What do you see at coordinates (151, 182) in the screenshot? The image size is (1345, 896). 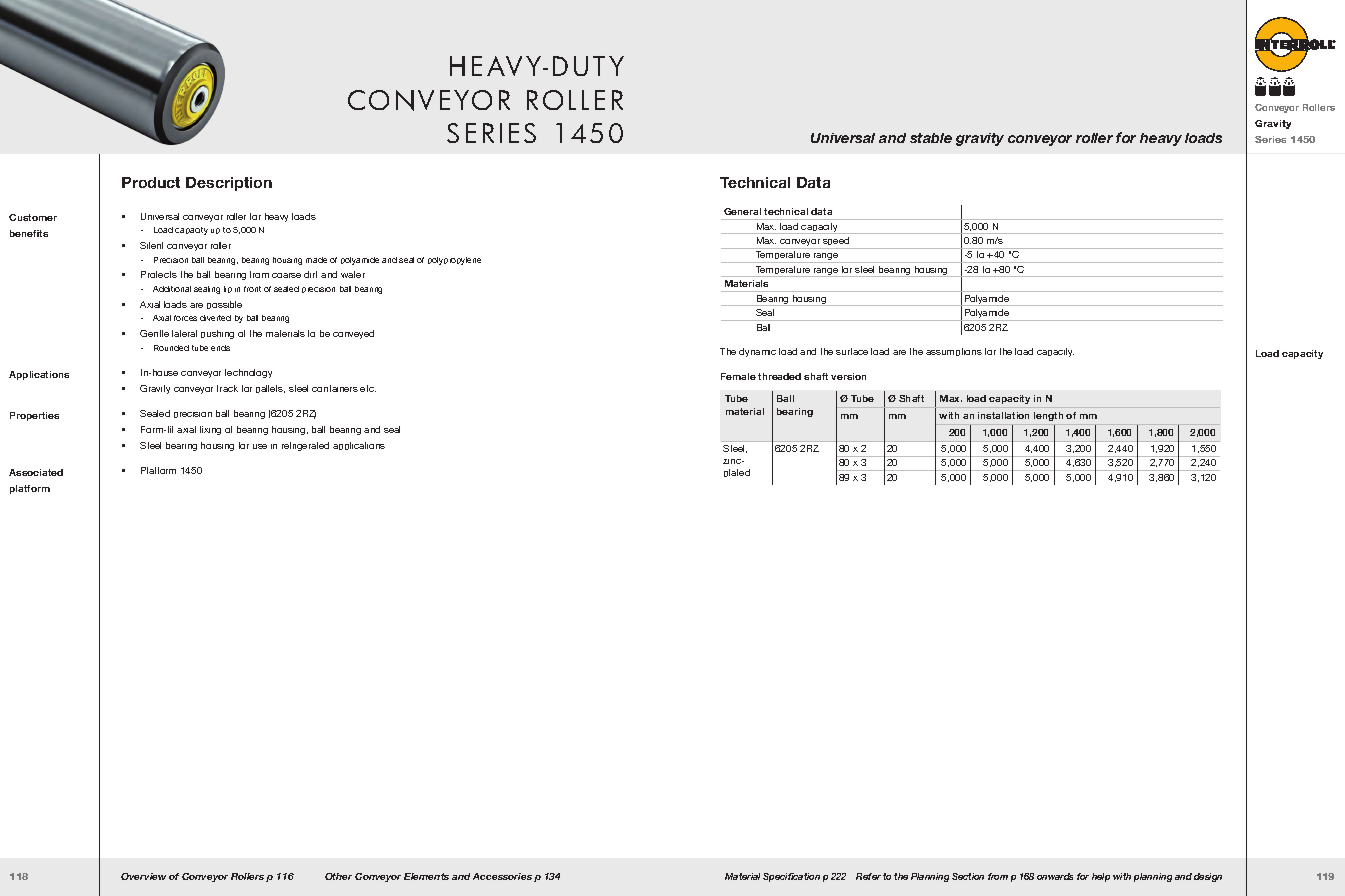 I see `Product` at bounding box center [151, 182].
